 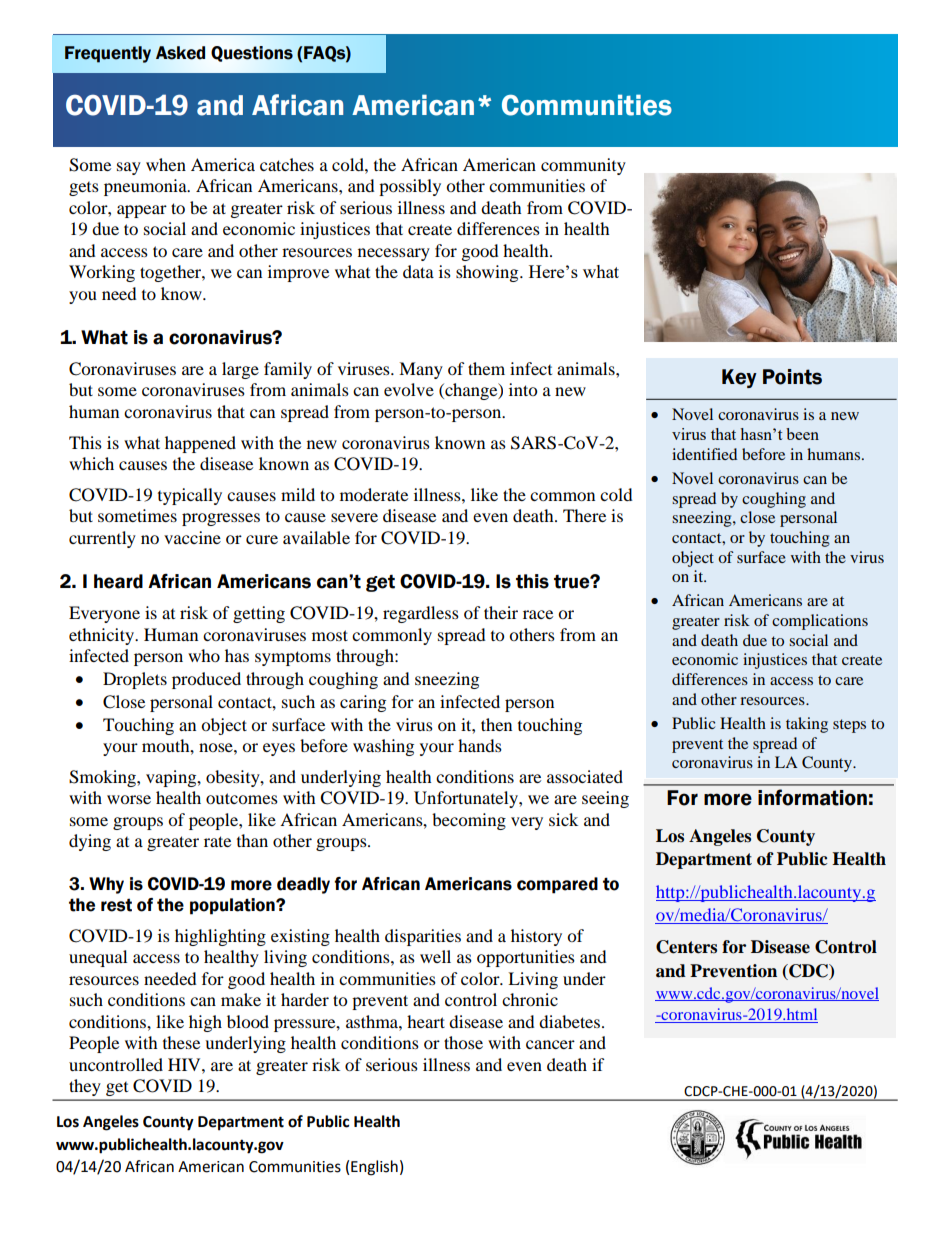 I want to click on becoming, so click(x=469, y=821).
